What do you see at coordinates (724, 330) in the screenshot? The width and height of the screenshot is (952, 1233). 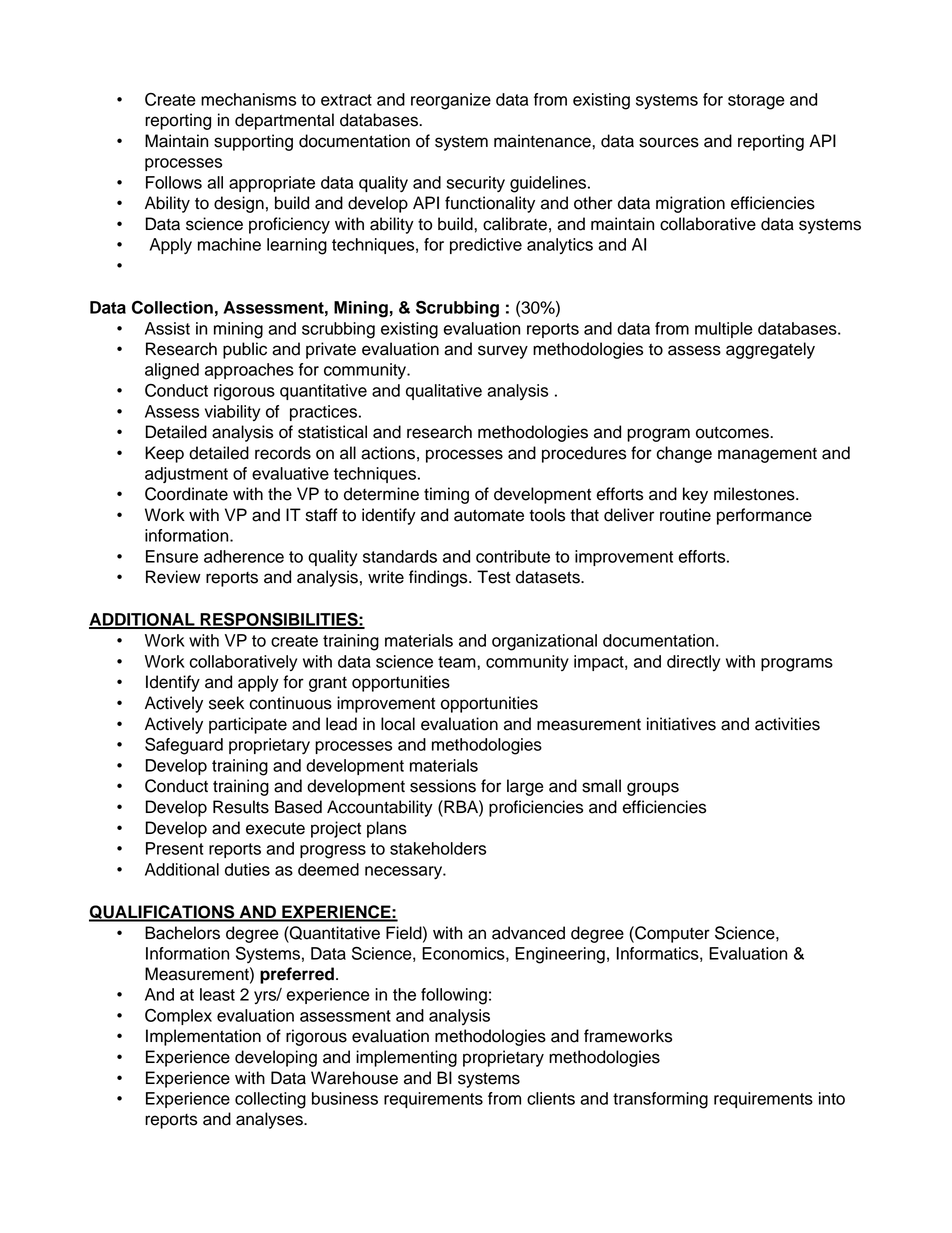 I see `multiple` at bounding box center [724, 330].
